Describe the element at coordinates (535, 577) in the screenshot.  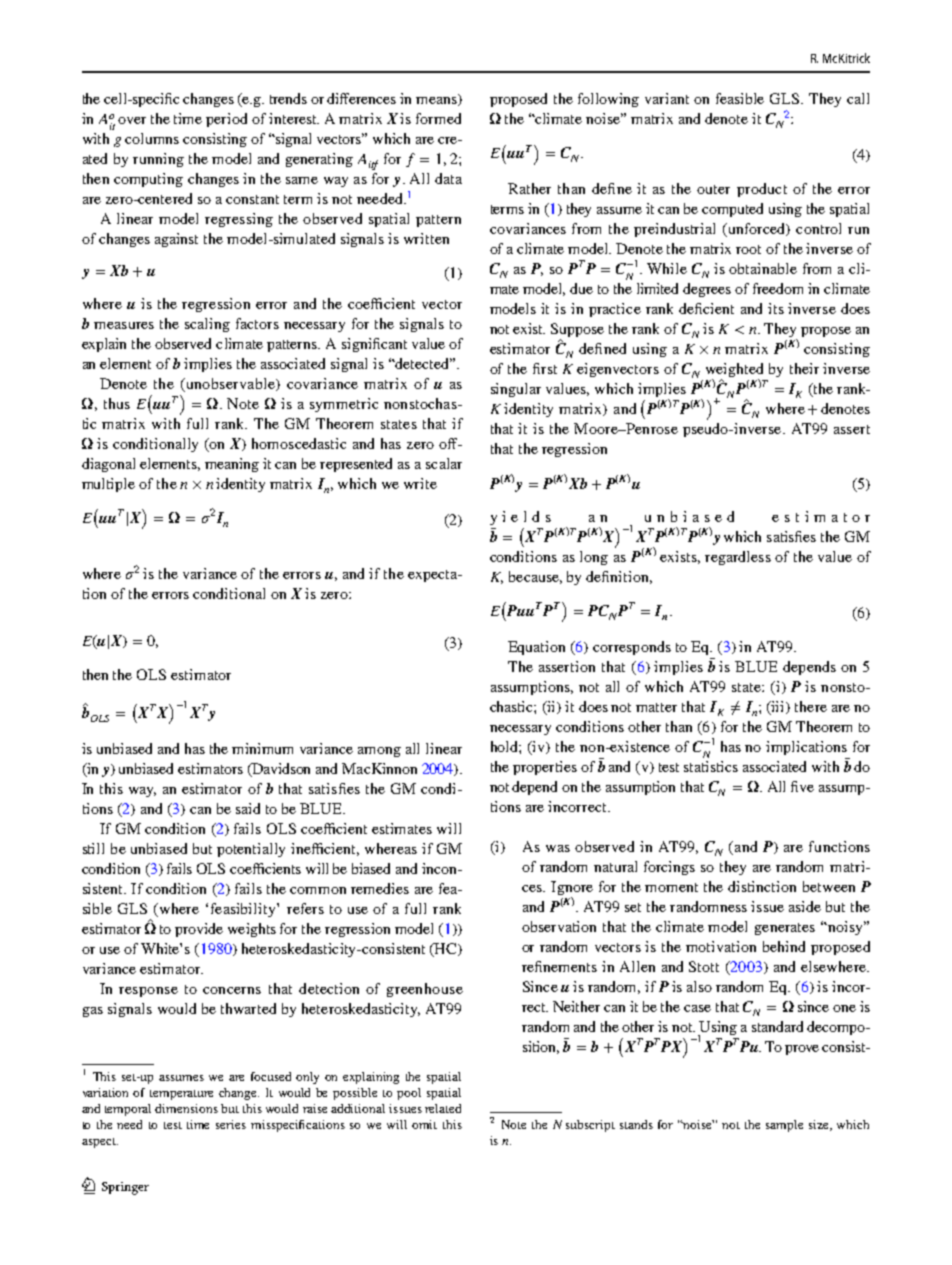
I see `because` at that location.
